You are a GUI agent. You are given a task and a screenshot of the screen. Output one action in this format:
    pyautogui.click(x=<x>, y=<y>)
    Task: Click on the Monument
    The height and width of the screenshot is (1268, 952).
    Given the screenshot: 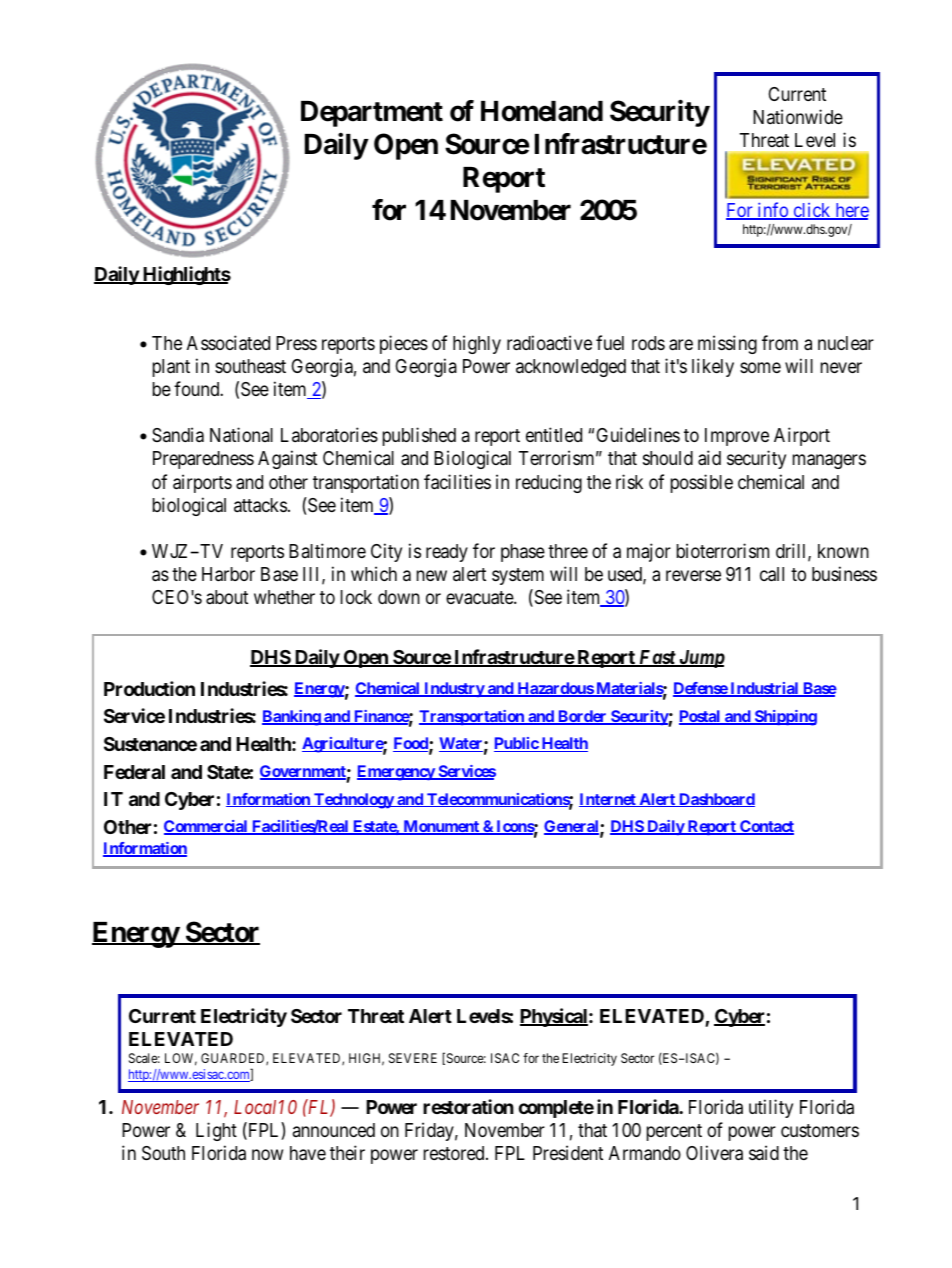 What is the action you would take?
    pyautogui.click(x=441, y=827)
